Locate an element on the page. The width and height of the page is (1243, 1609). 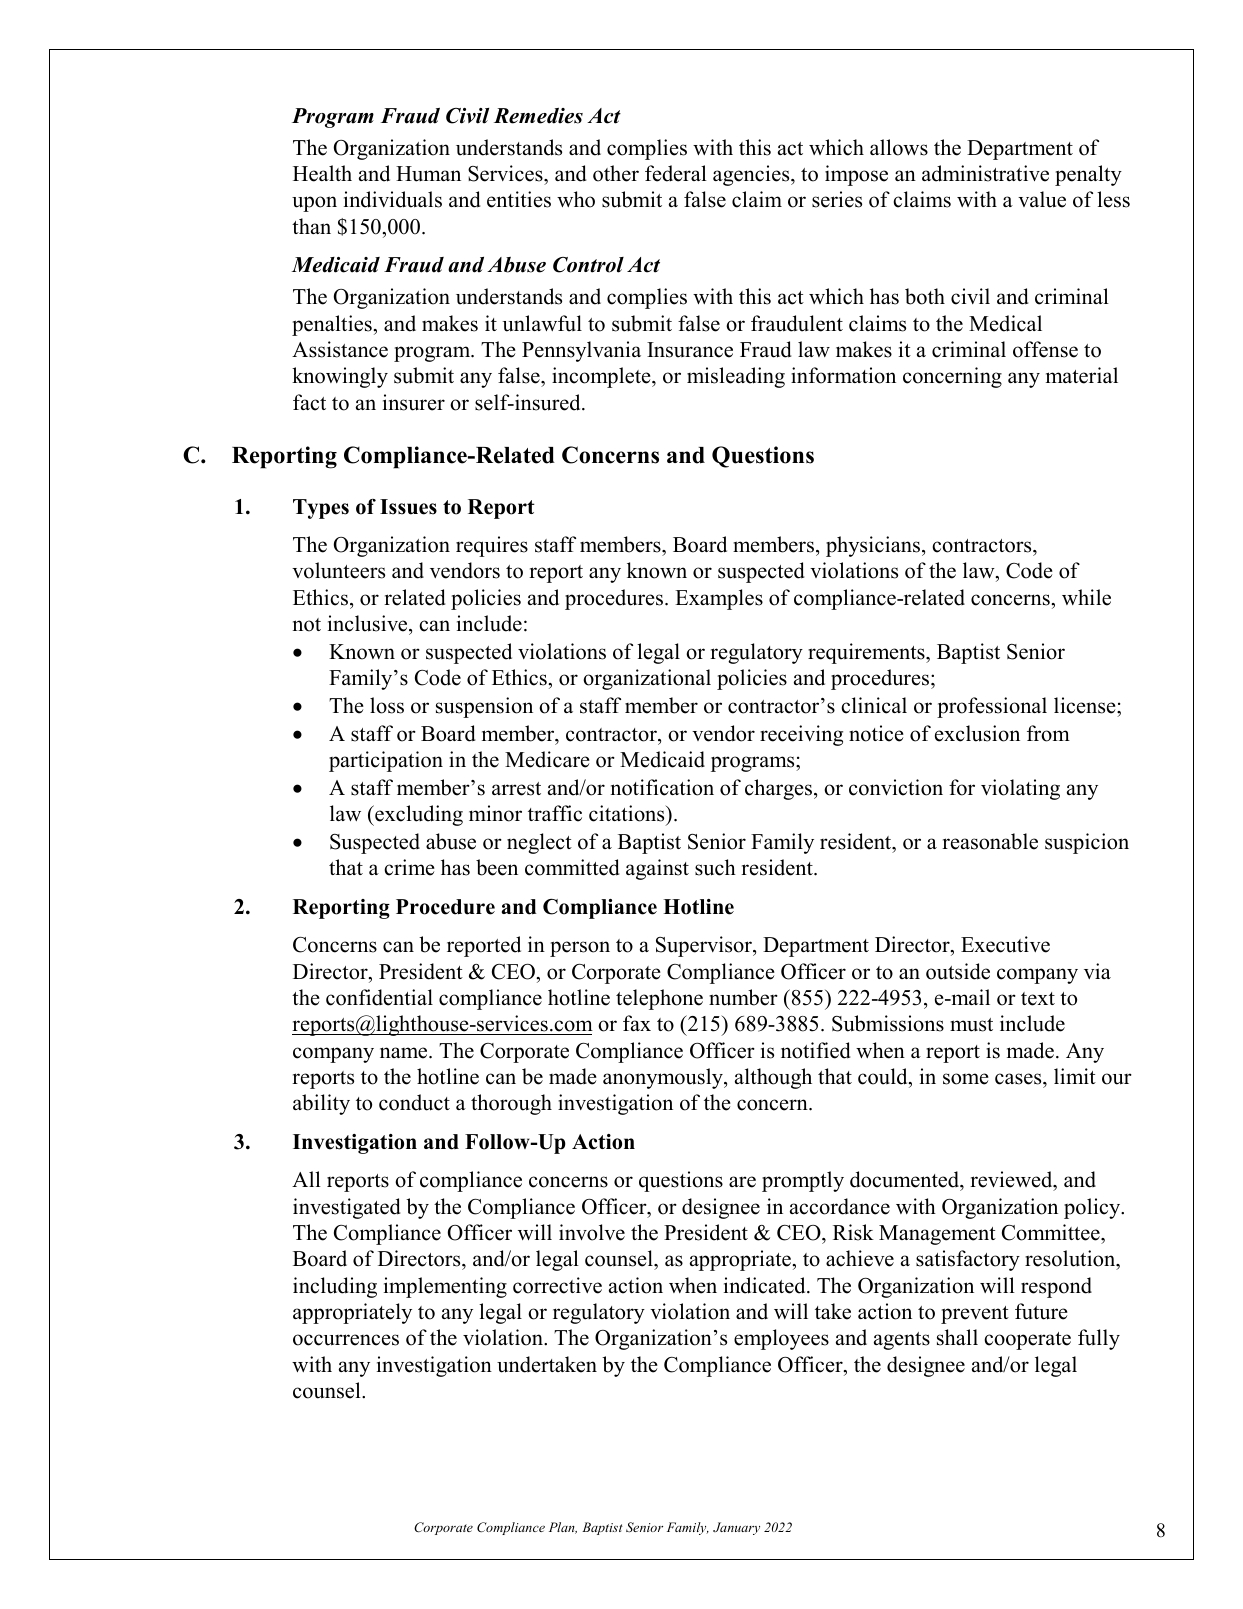
administrative is located at coordinates (985, 173).
